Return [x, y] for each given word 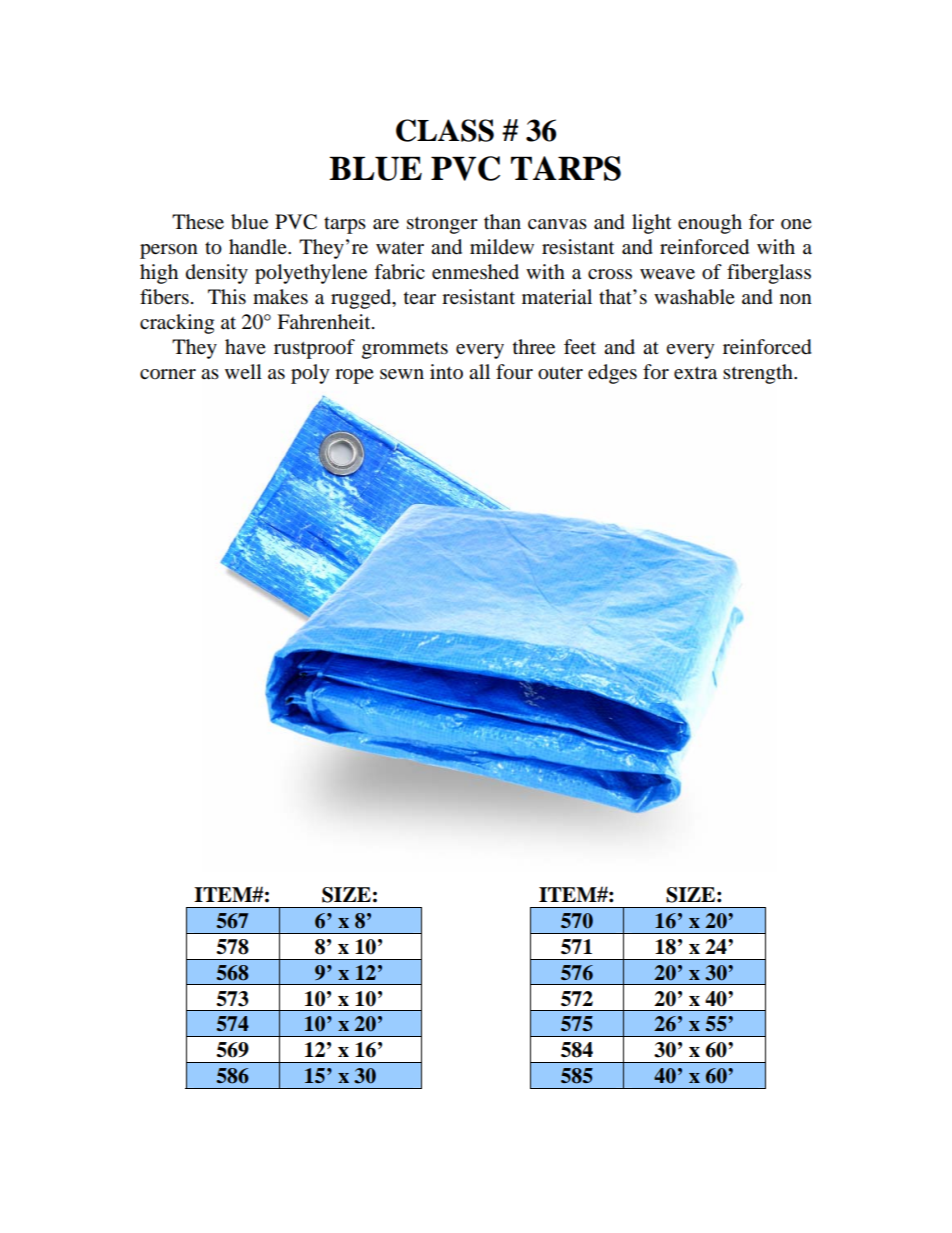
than [502, 222]
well [243, 371]
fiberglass [769, 274]
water [400, 248]
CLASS [445, 130]
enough [710, 224]
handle [259, 247]
